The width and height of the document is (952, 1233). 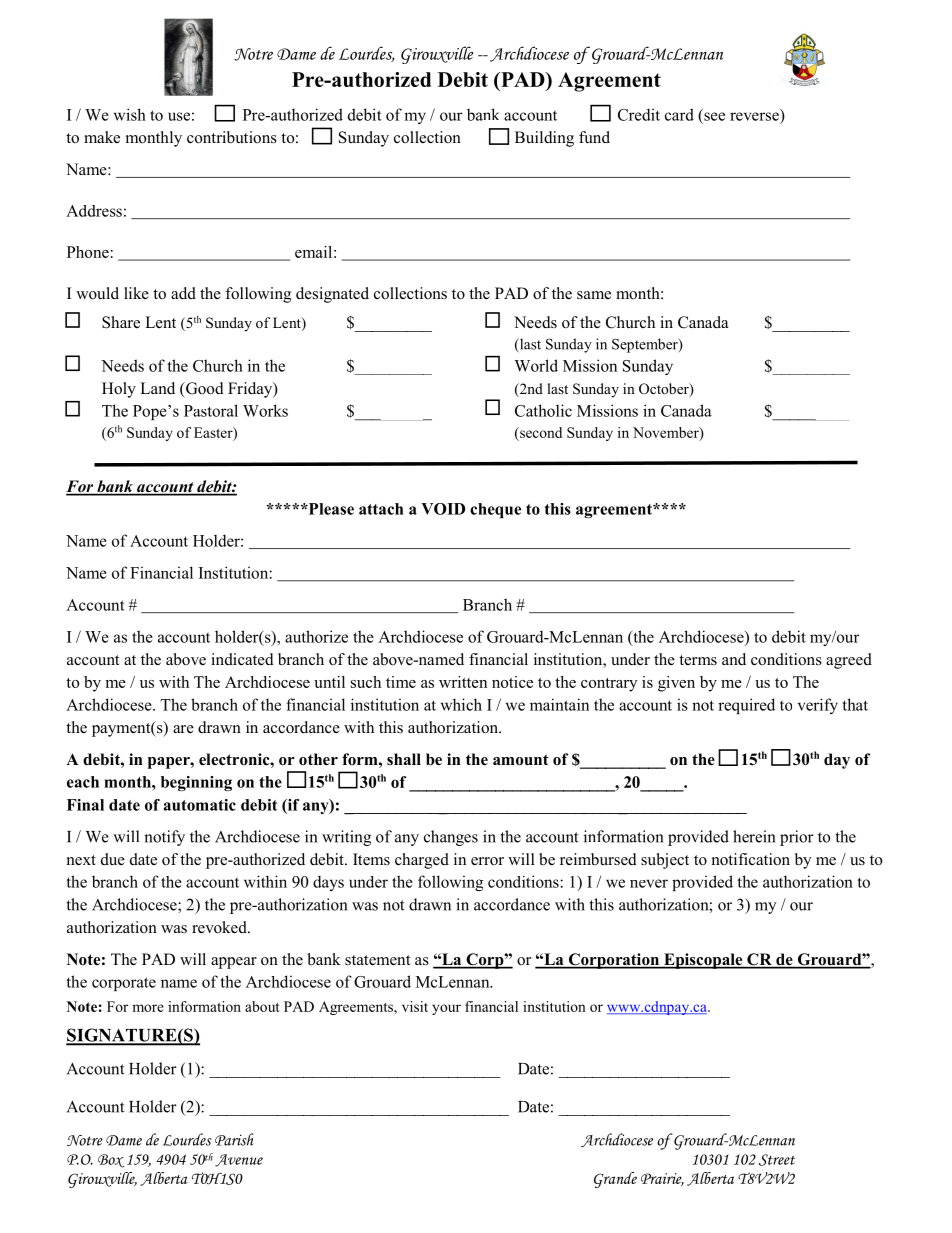 What do you see at coordinates (232, 137) in the document?
I see `contributions` at bounding box center [232, 137].
